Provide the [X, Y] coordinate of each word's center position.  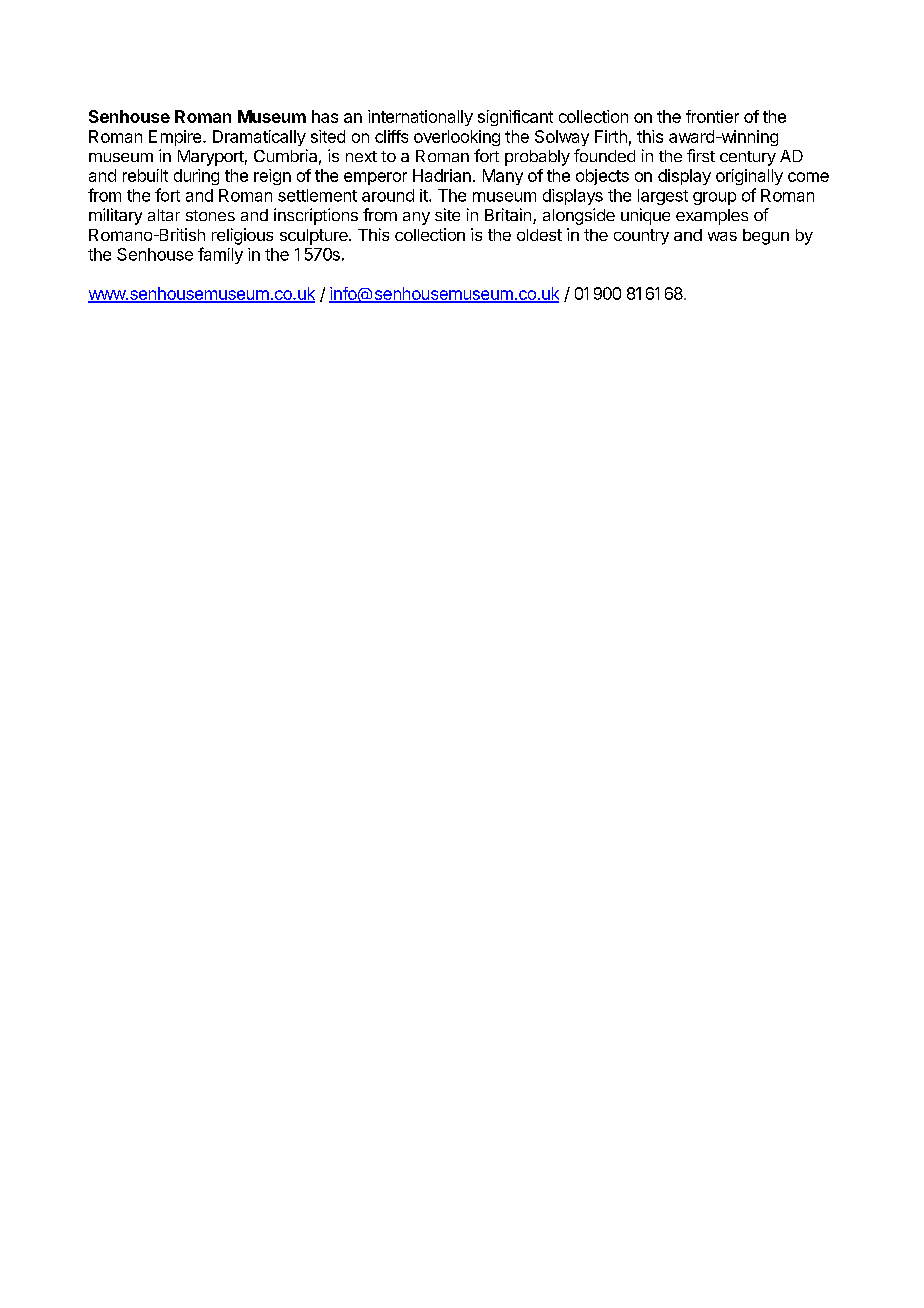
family [220, 255]
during [196, 177]
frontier [712, 116]
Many [503, 177]
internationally [420, 118]
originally [749, 177]
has [325, 116]
